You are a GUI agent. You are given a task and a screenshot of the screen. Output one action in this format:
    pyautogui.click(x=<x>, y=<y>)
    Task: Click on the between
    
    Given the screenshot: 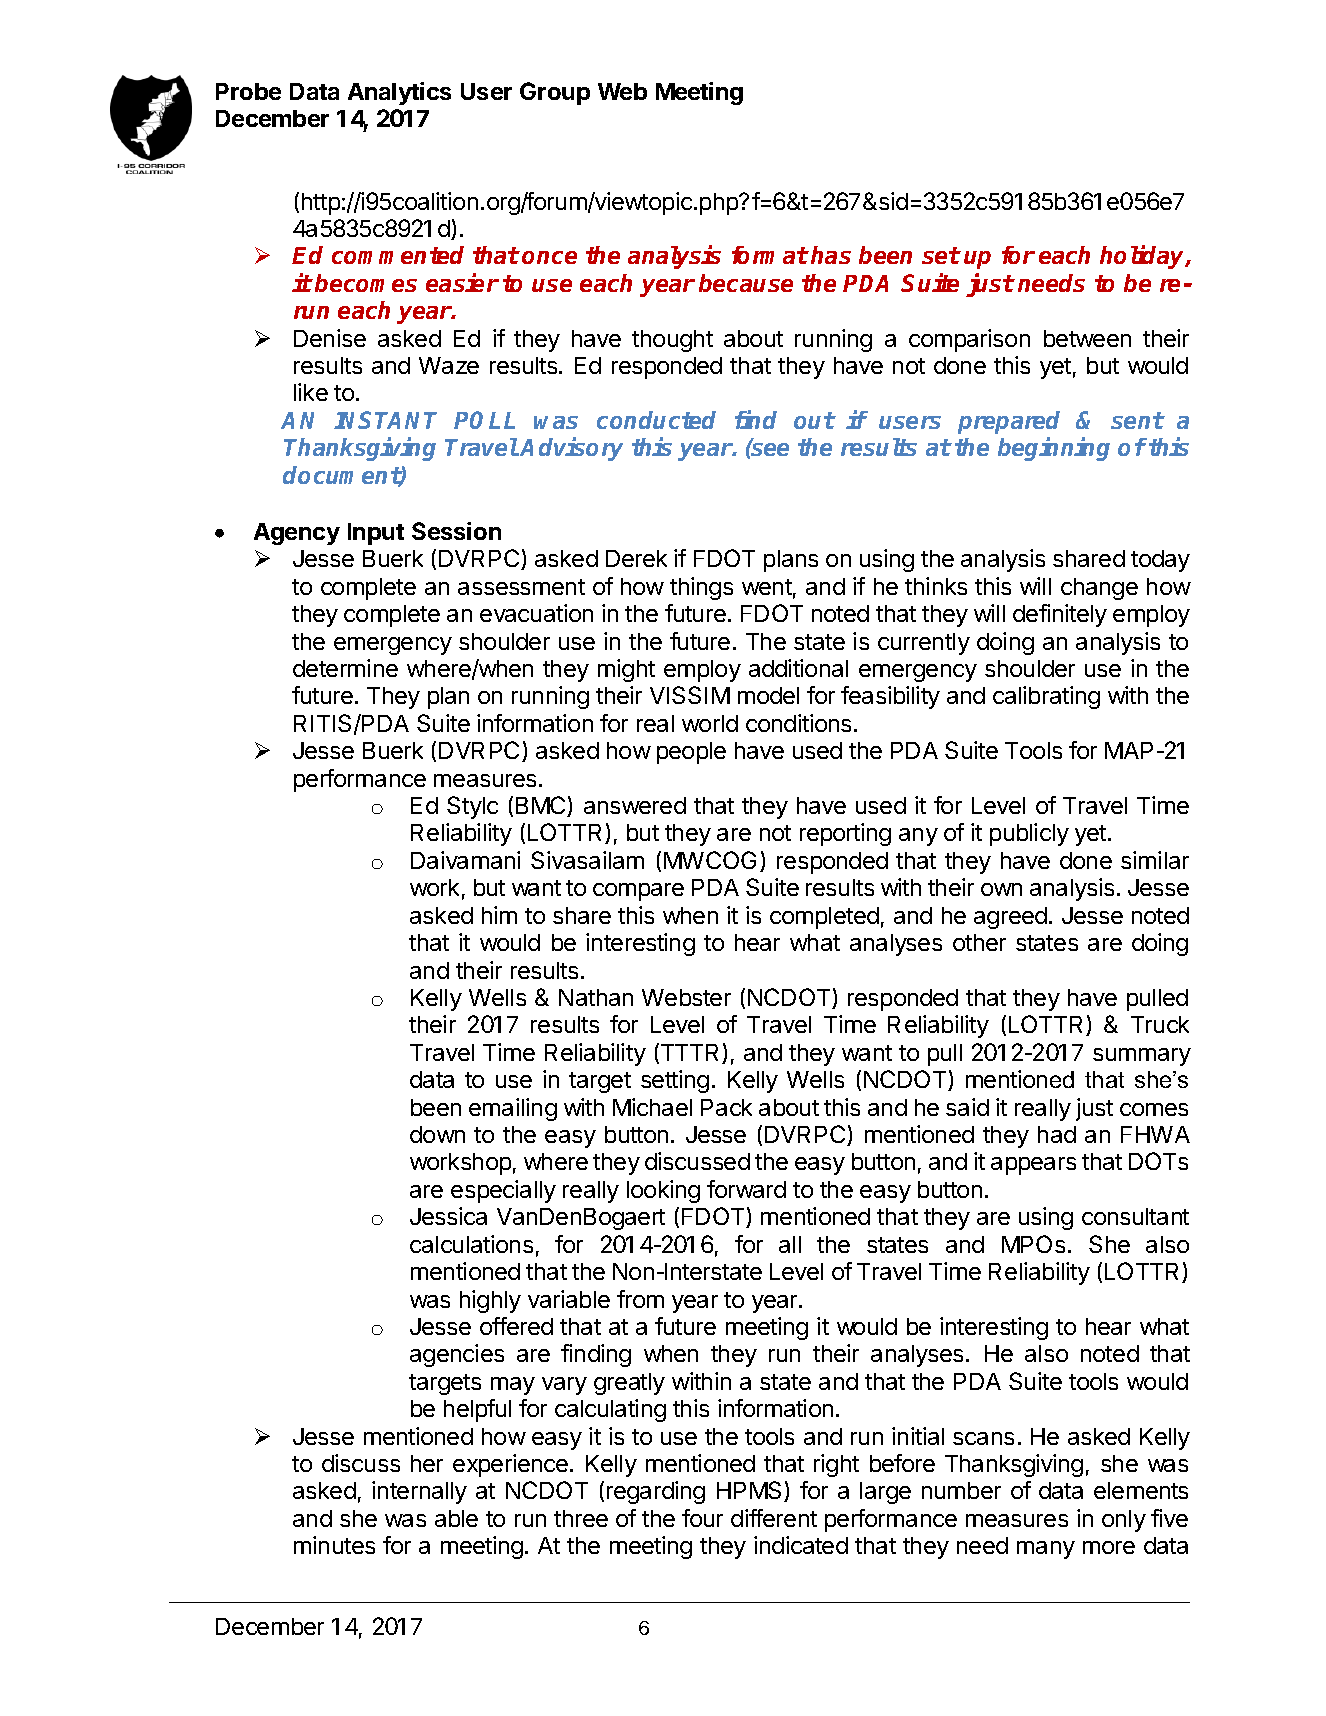 What is the action you would take?
    pyautogui.click(x=1087, y=338)
